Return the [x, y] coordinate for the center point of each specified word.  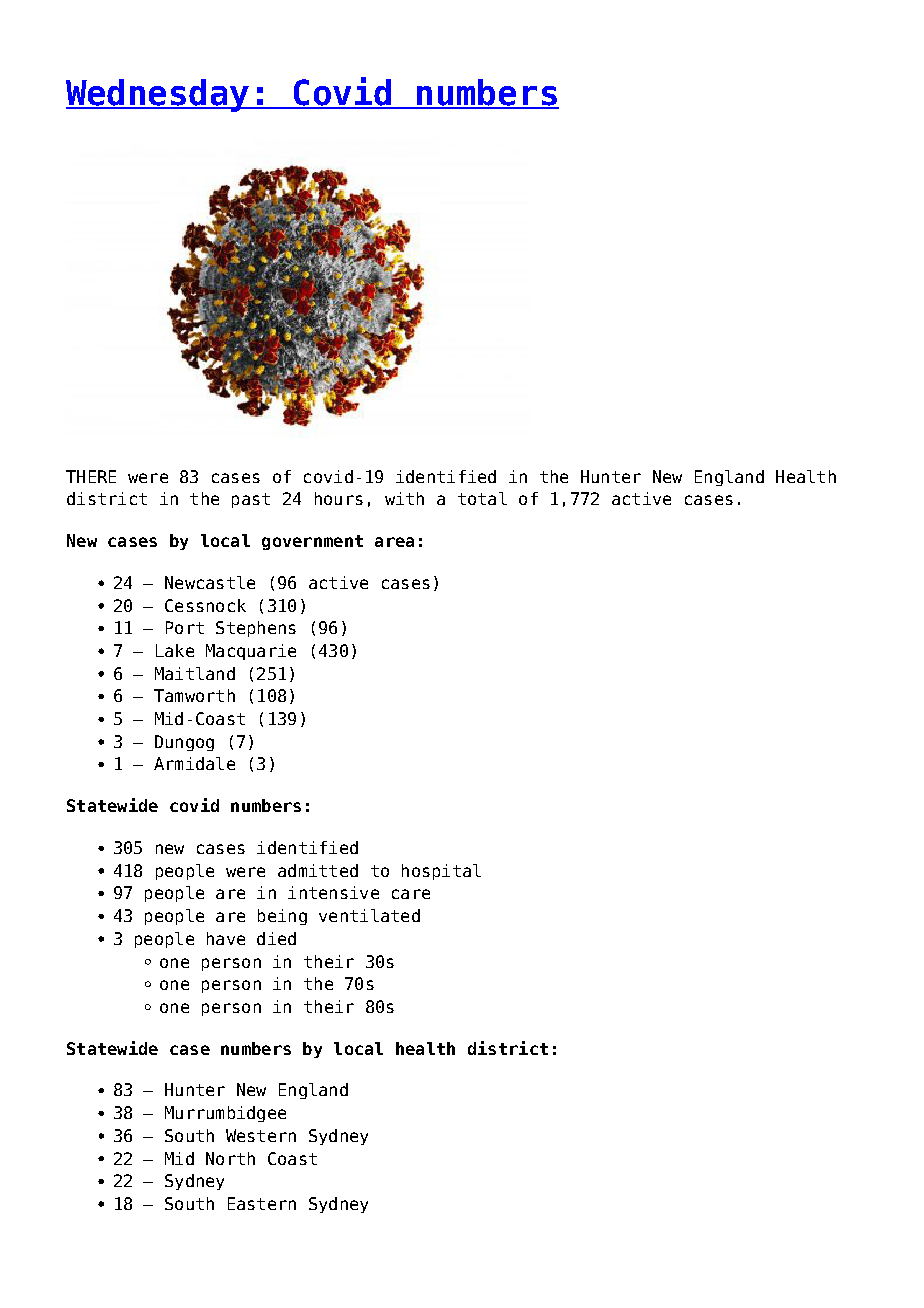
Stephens [256, 629]
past [251, 500]
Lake [175, 650]
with [404, 498]
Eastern [262, 1203]
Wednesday [159, 95]
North [230, 1158]
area [394, 542]
